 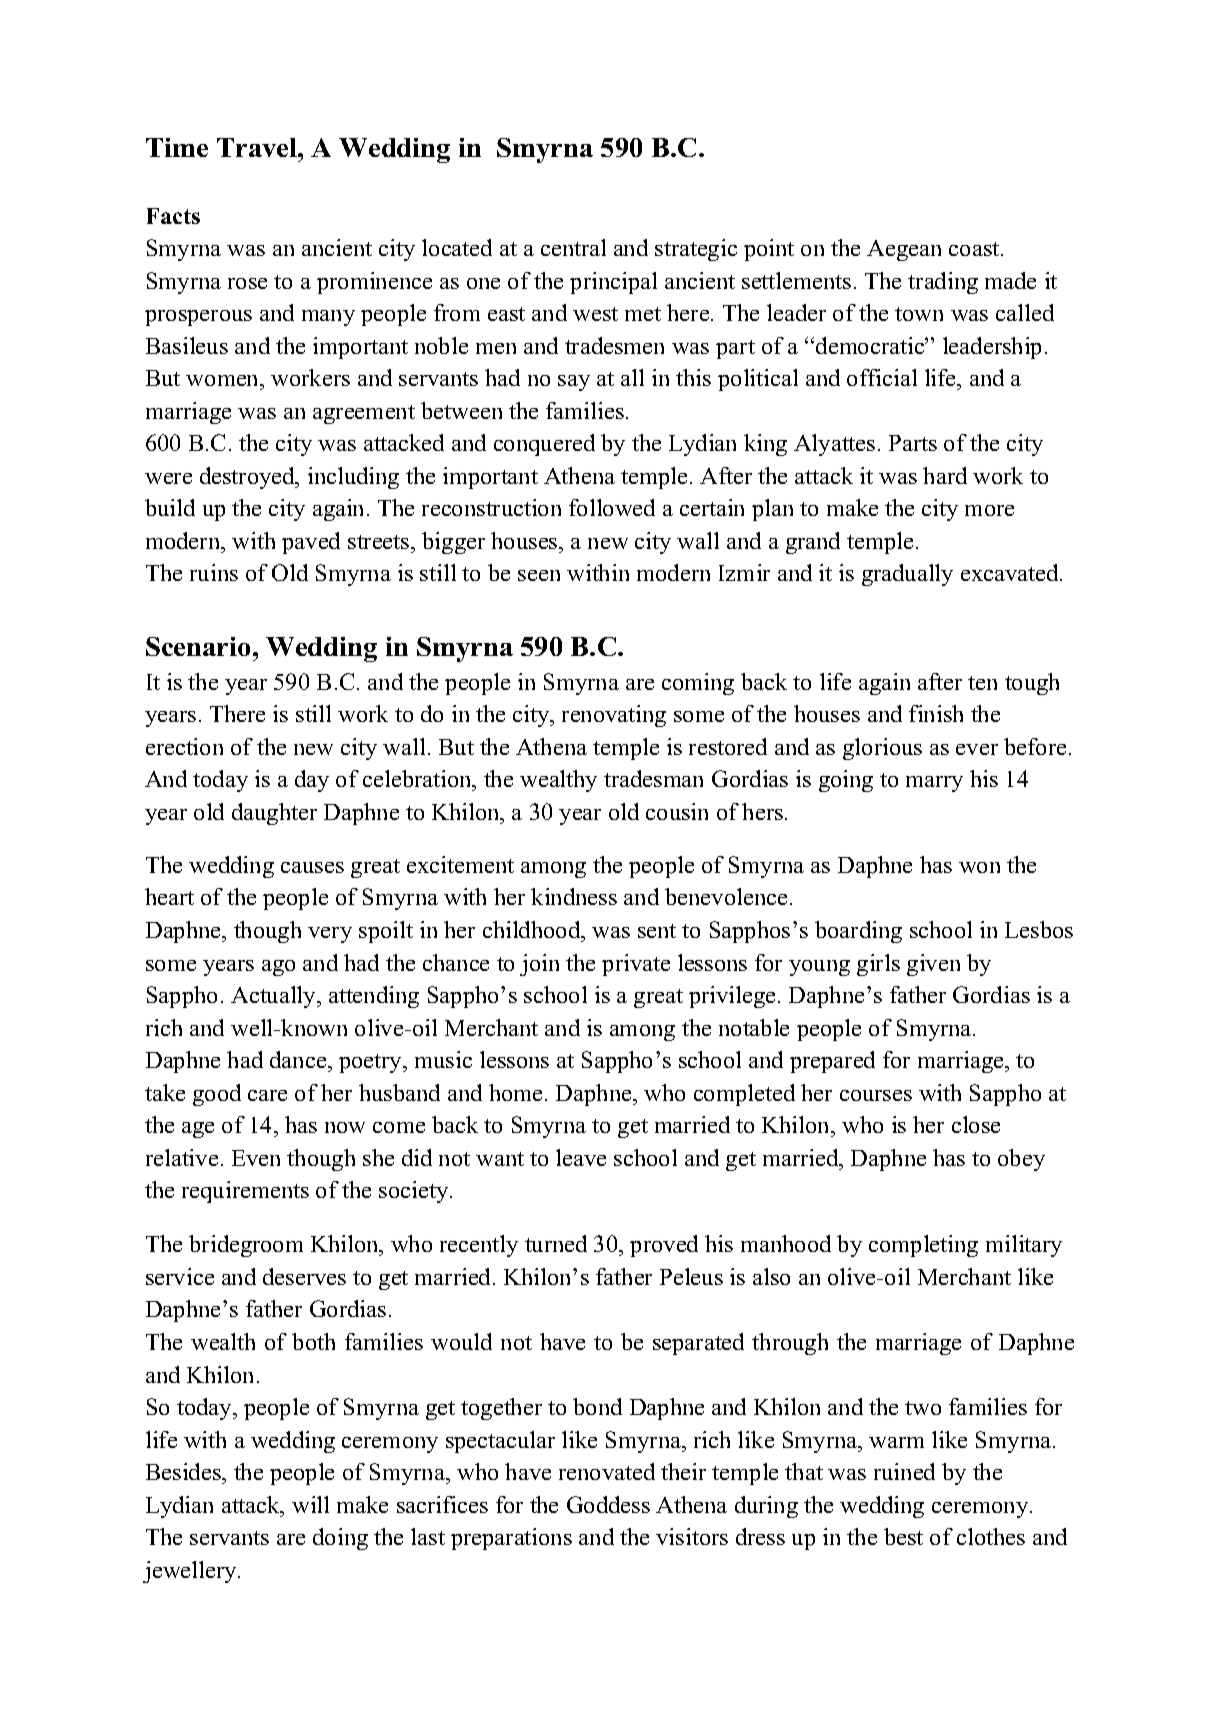 I want to click on seen, so click(x=539, y=575).
